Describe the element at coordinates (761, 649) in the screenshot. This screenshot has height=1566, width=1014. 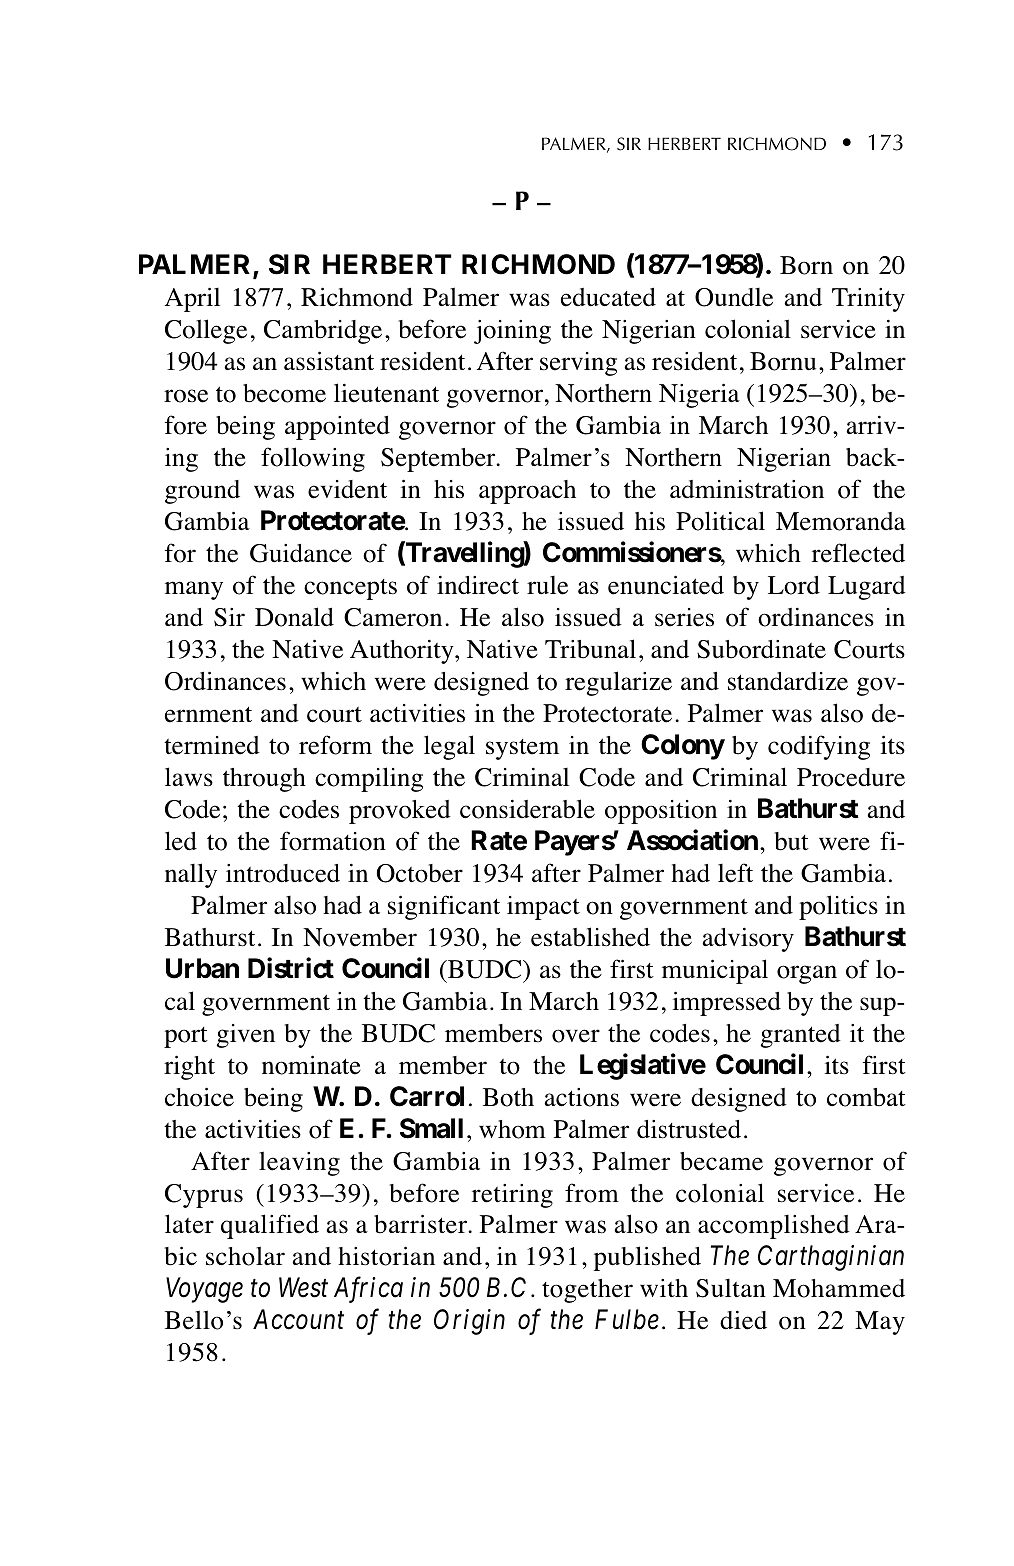
I see `Subordinate` at that location.
